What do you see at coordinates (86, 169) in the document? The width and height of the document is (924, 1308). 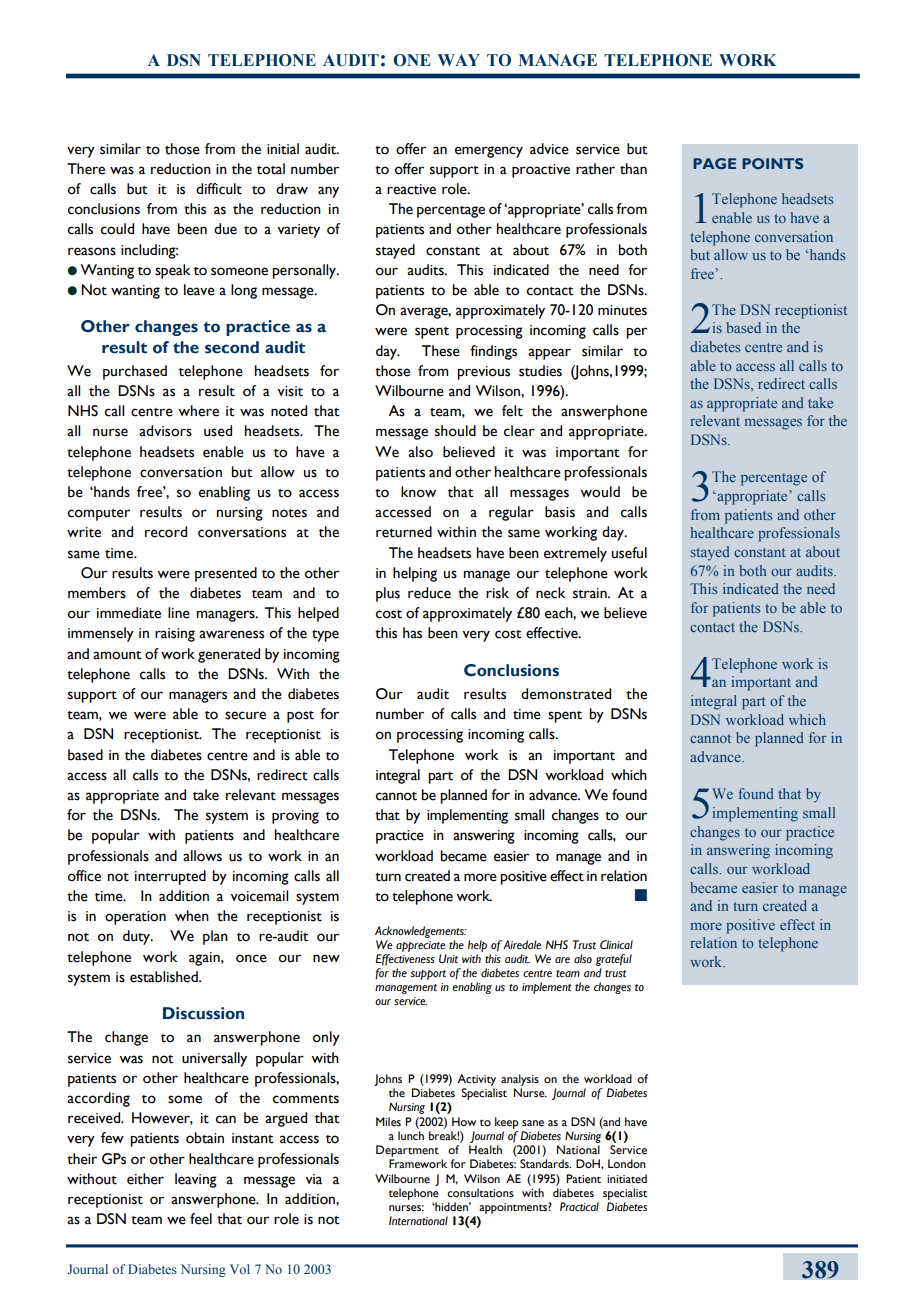 I see `There` at bounding box center [86, 169].
